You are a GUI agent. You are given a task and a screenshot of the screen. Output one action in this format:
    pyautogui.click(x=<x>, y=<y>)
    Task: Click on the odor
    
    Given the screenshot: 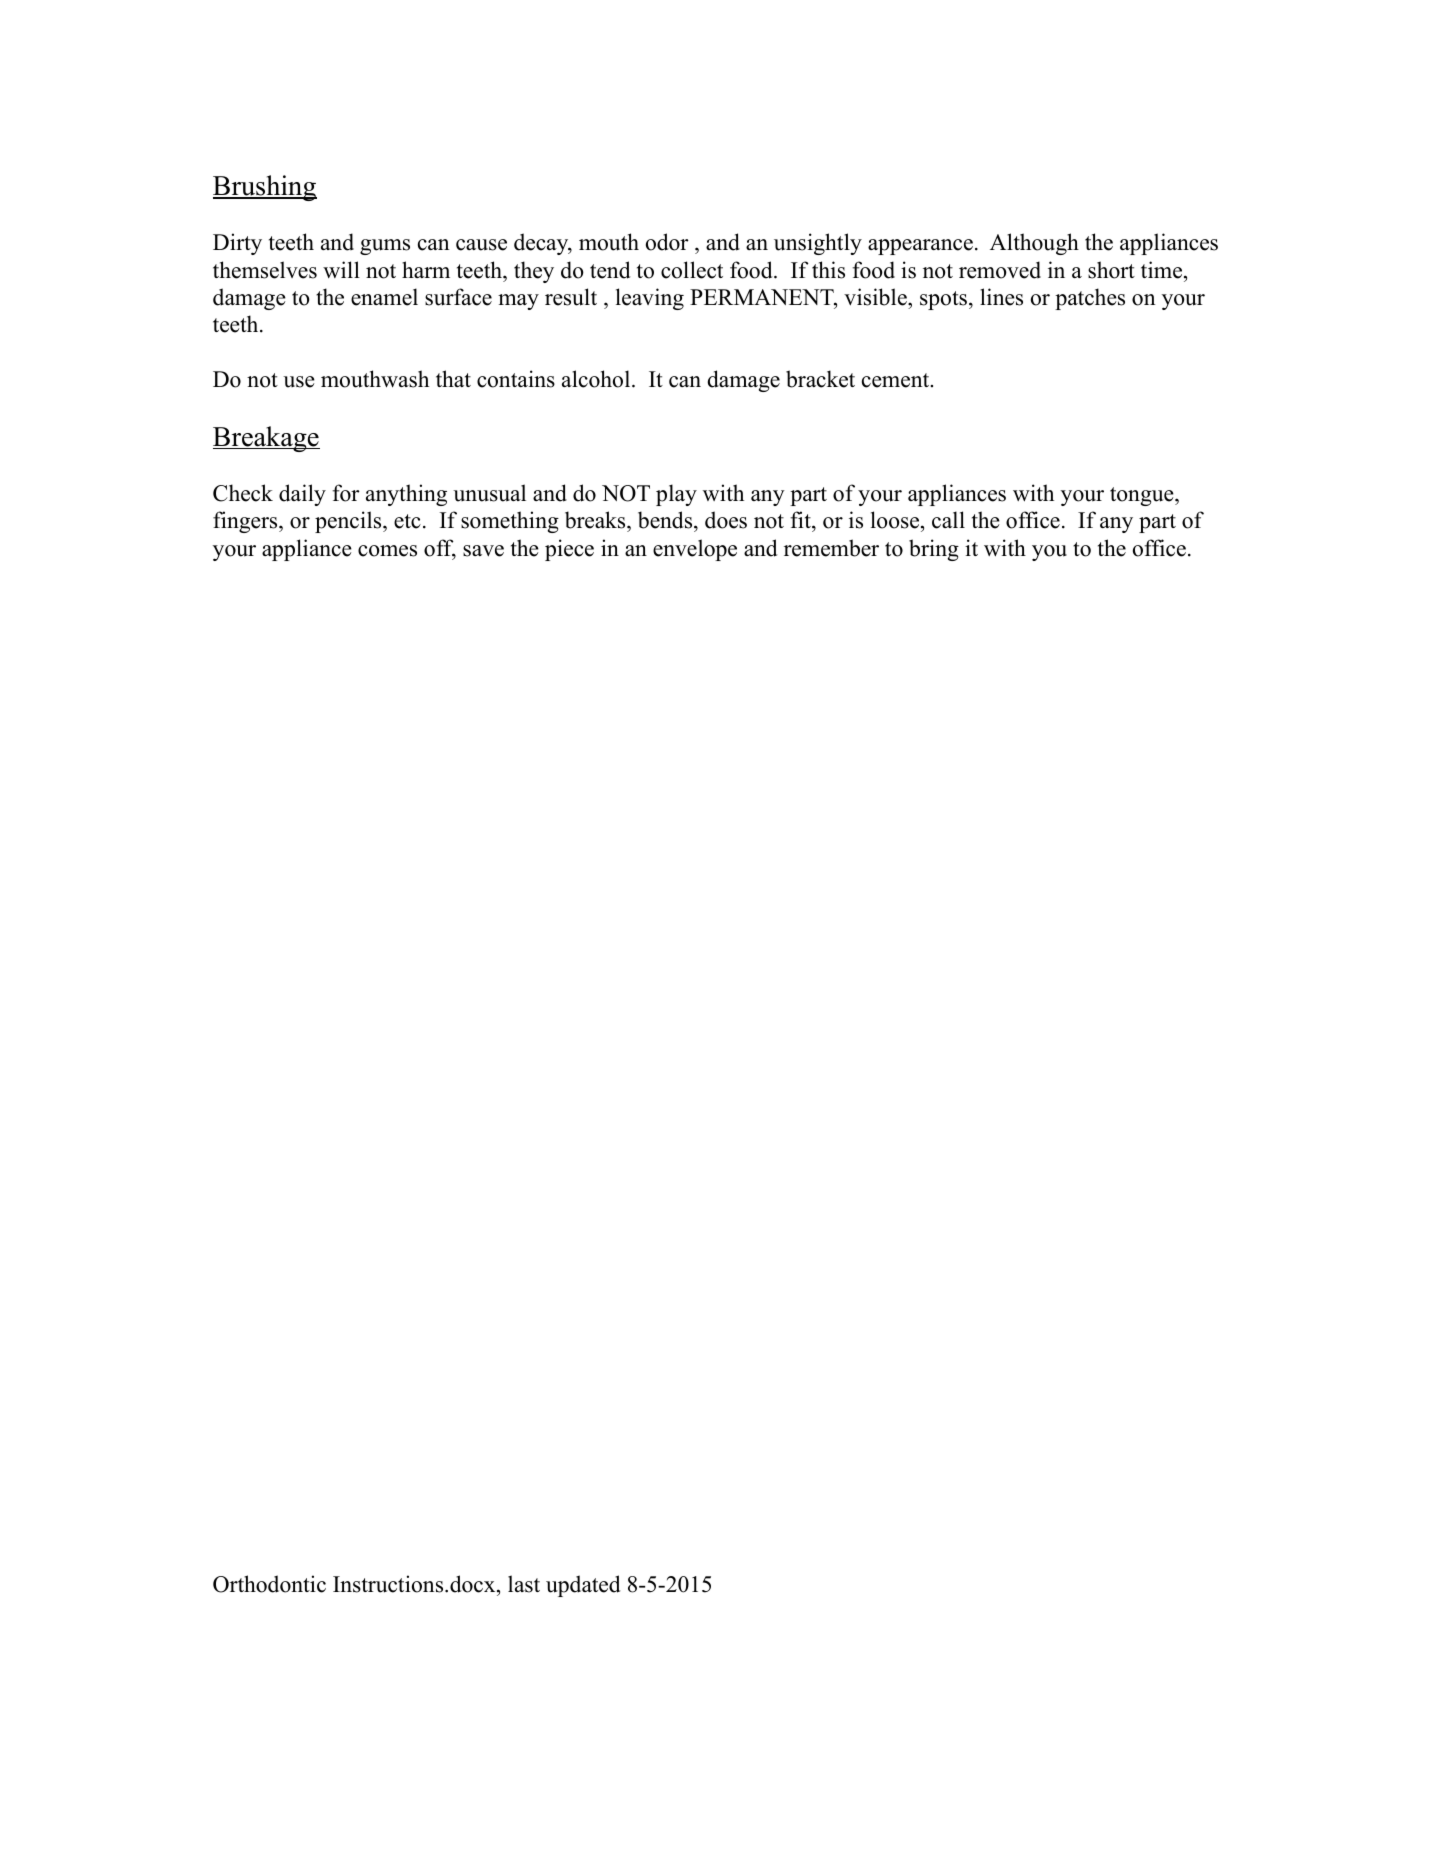 What is the action you would take?
    pyautogui.click(x=667, y=242)
